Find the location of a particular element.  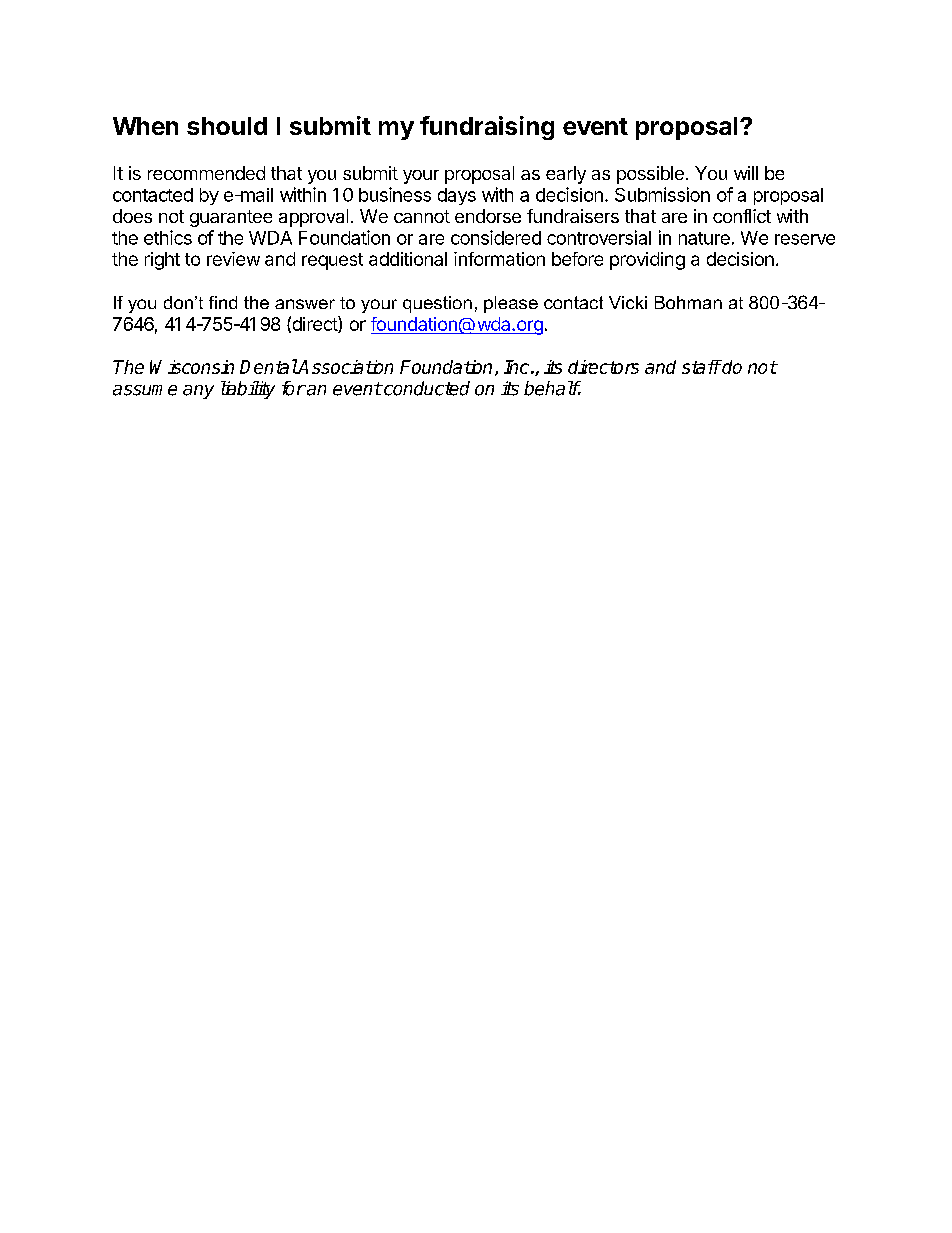

fundraising is located at coordinates (487, 128).
